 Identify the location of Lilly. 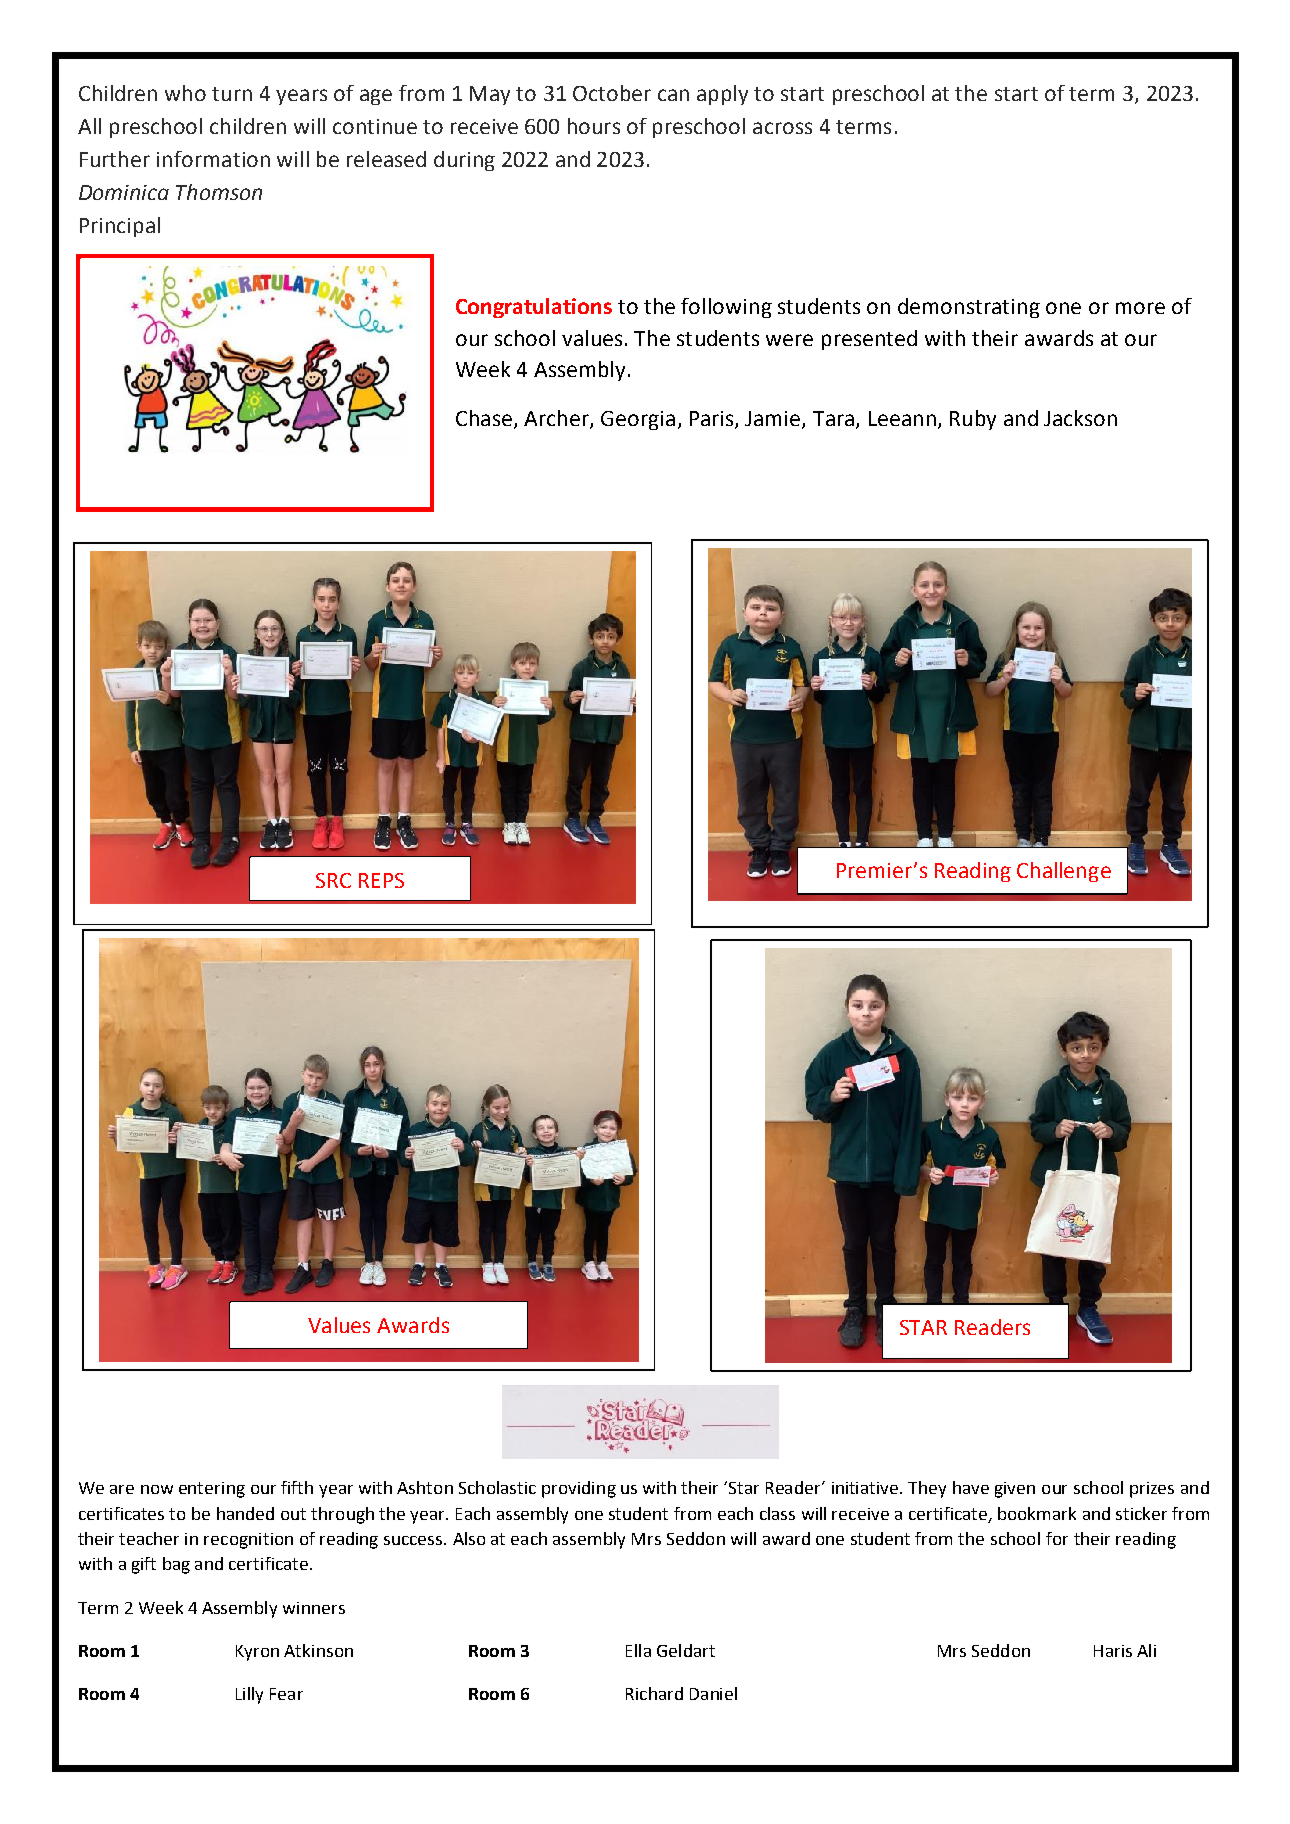
(249, 1695).
